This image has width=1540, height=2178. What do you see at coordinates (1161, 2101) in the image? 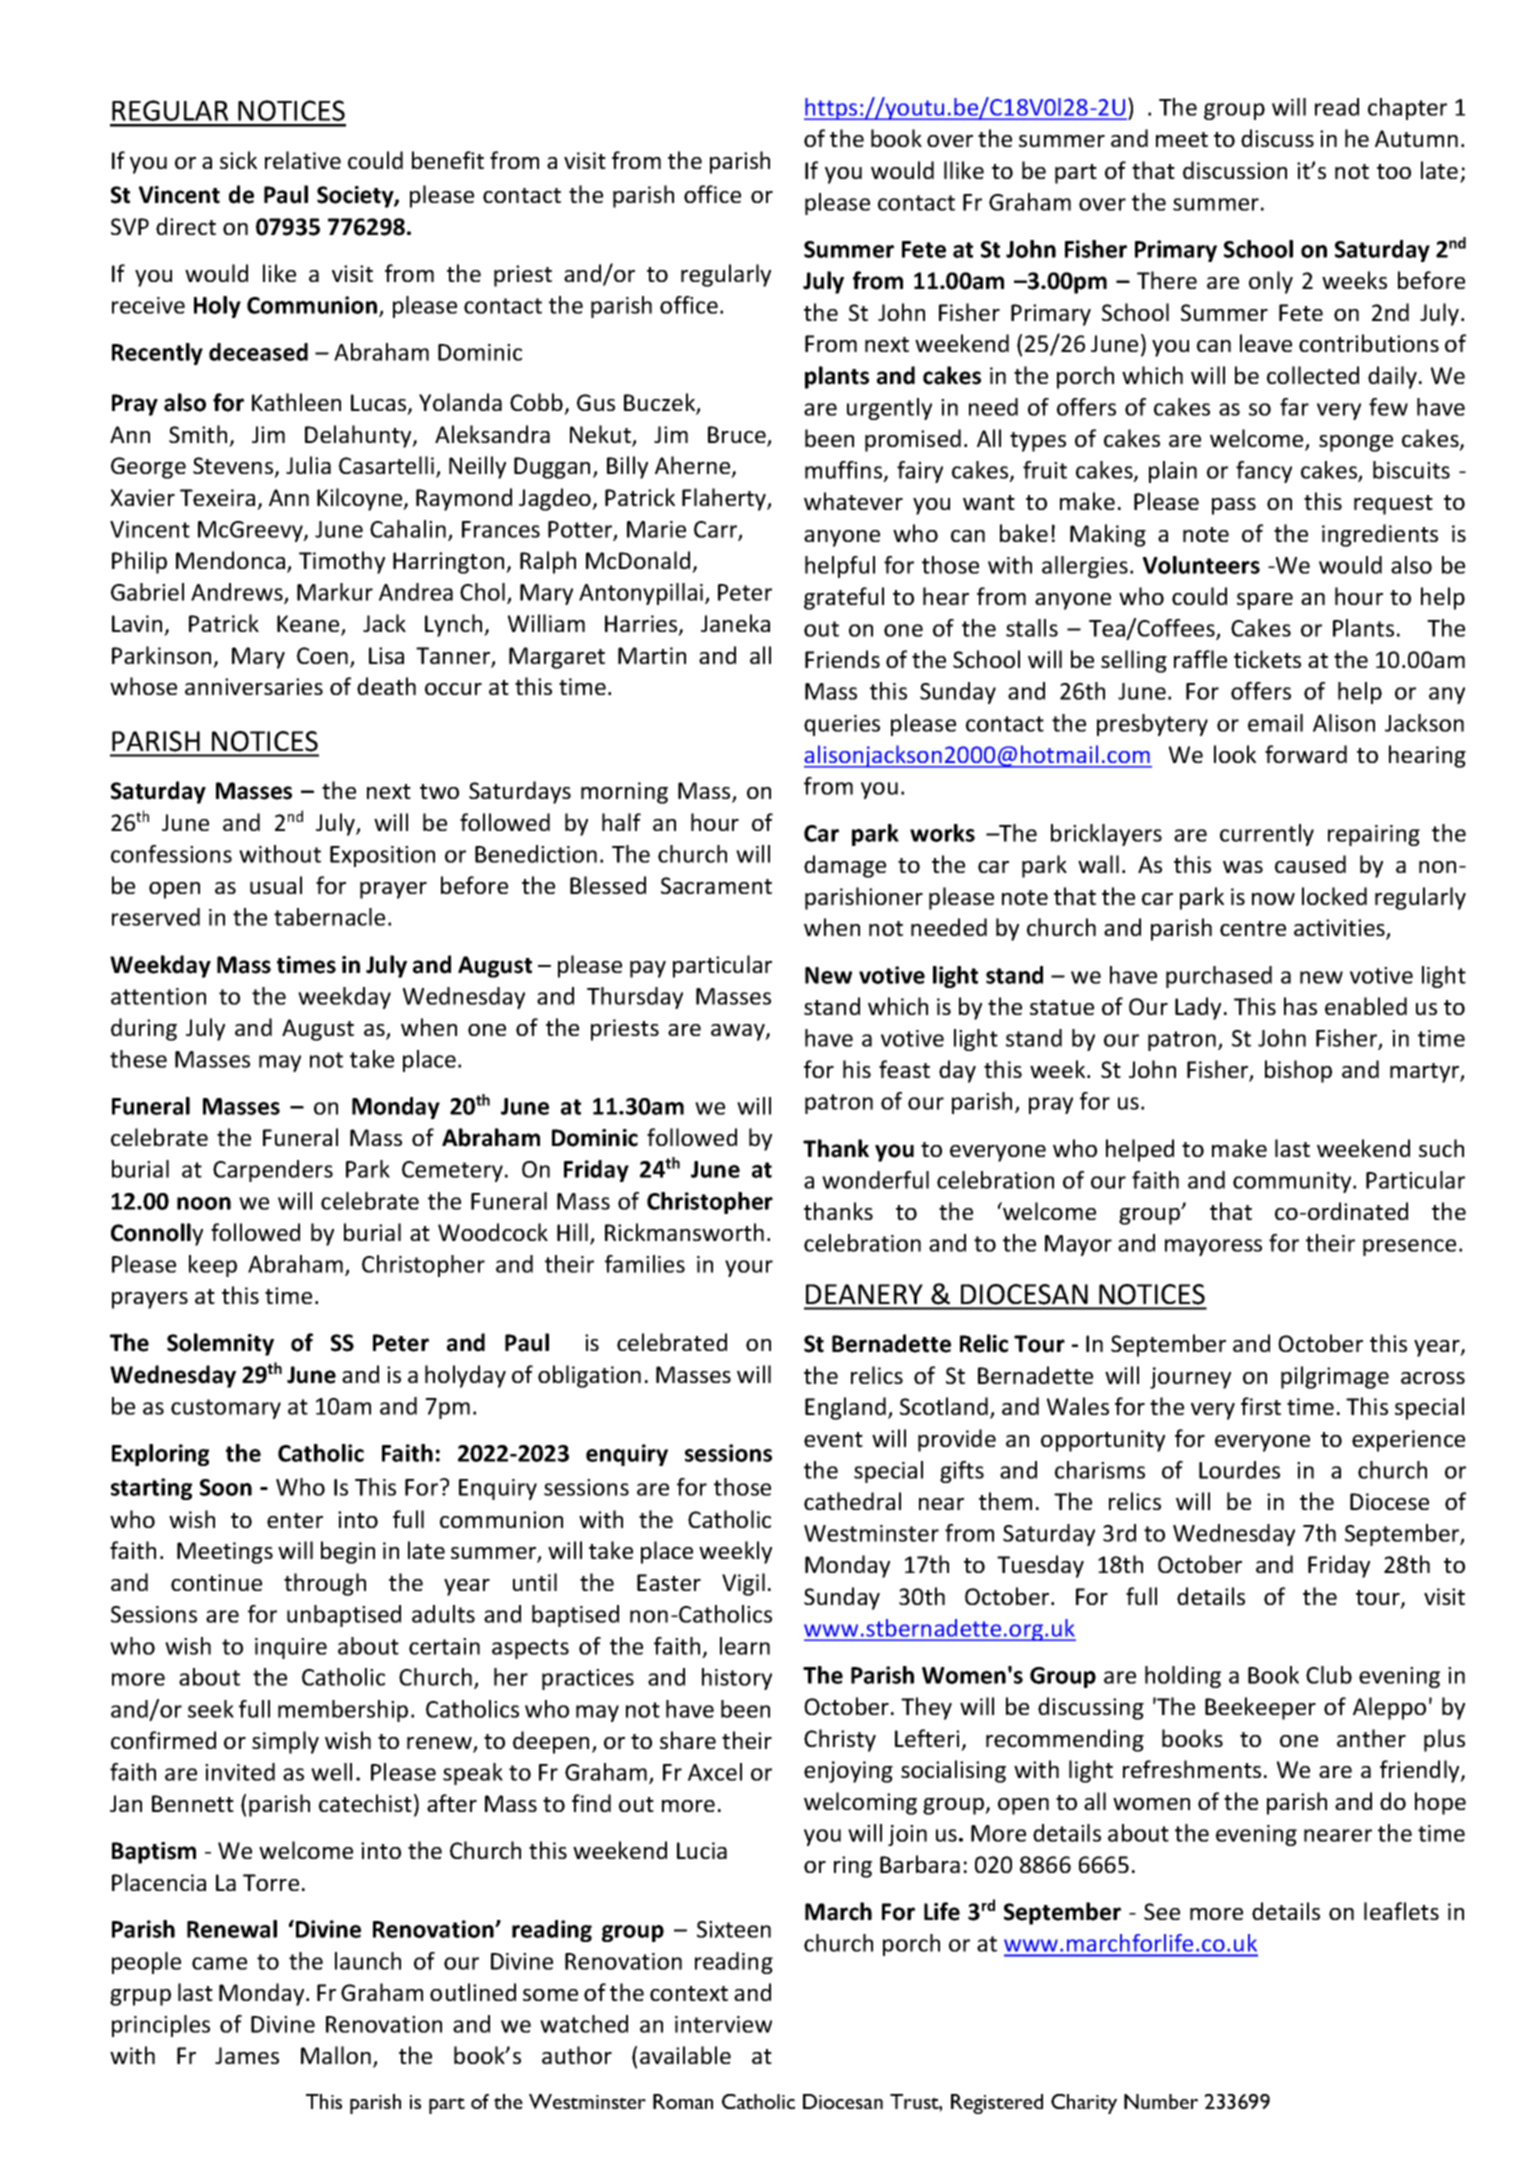
I see `Number` at bounding box center [1161, 2101].
